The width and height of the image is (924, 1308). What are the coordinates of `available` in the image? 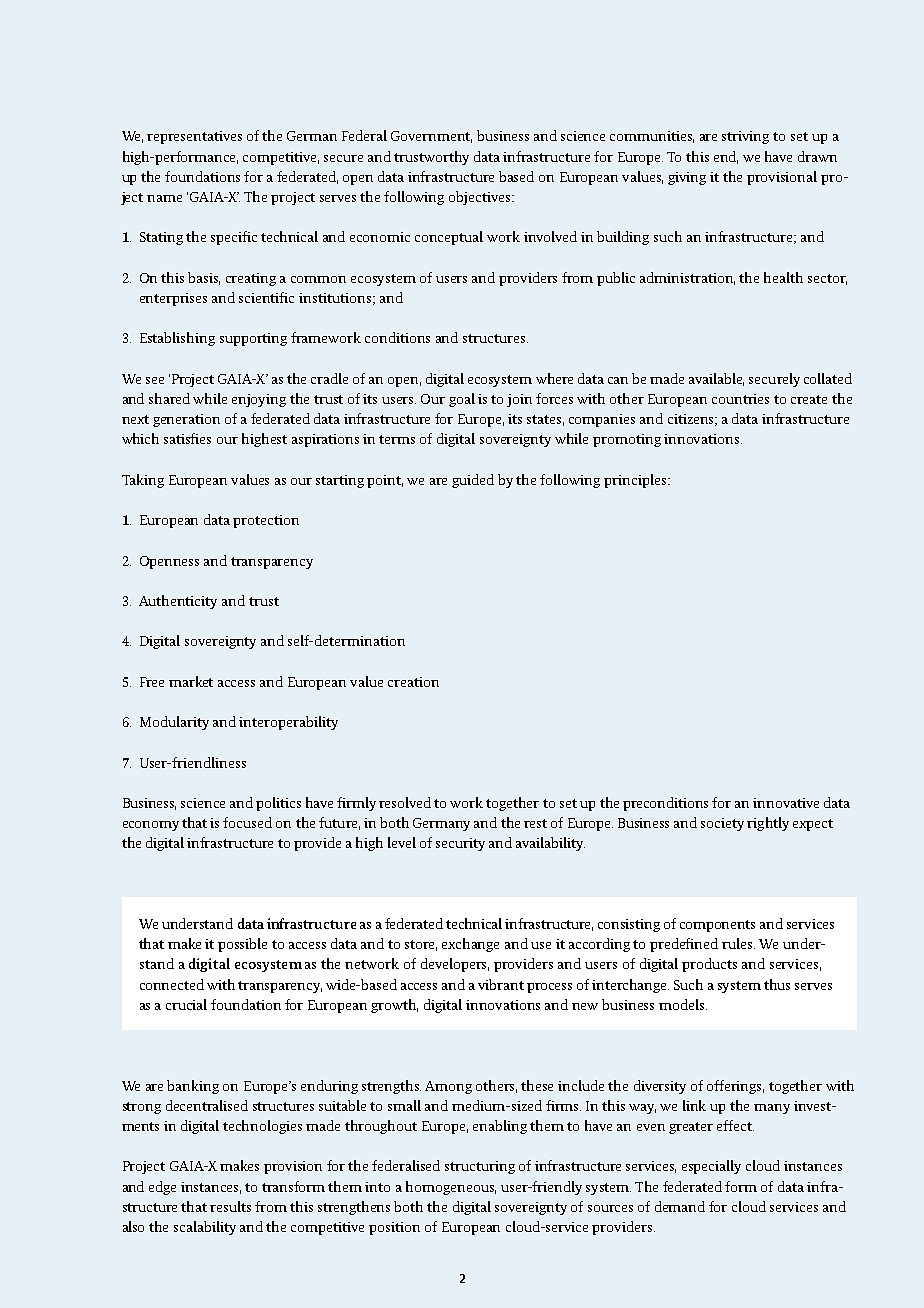 It's located at (716, 379).
